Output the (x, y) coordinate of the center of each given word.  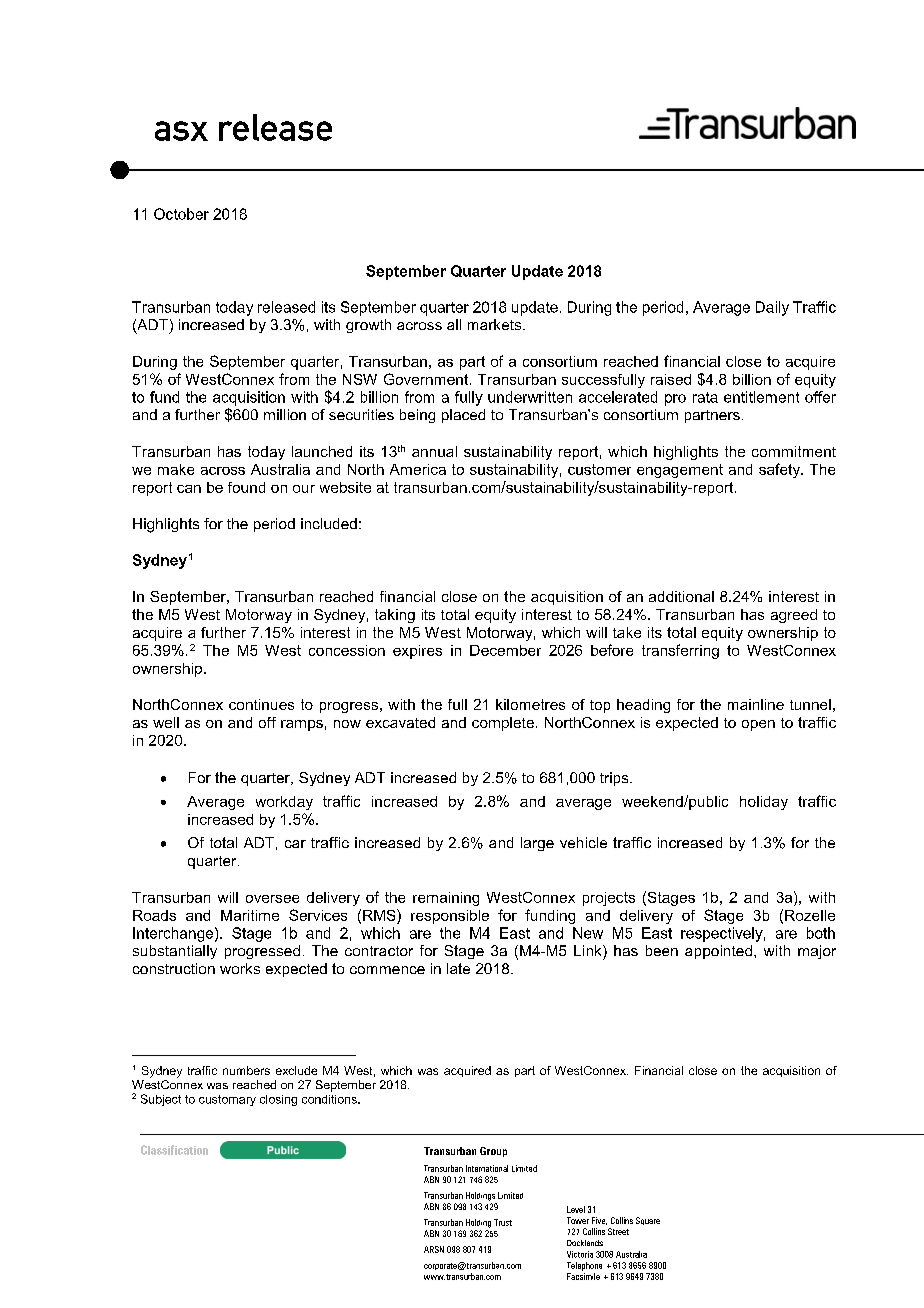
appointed (718, 952)
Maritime (250, 915)
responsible (450, 917)
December (505, 650)
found (246, 487)
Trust (503, 1222)
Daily (772, 308)
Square (648, 1221)
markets (496, 324)
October (181, 214)
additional (681, 596)
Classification (174, 1150)
